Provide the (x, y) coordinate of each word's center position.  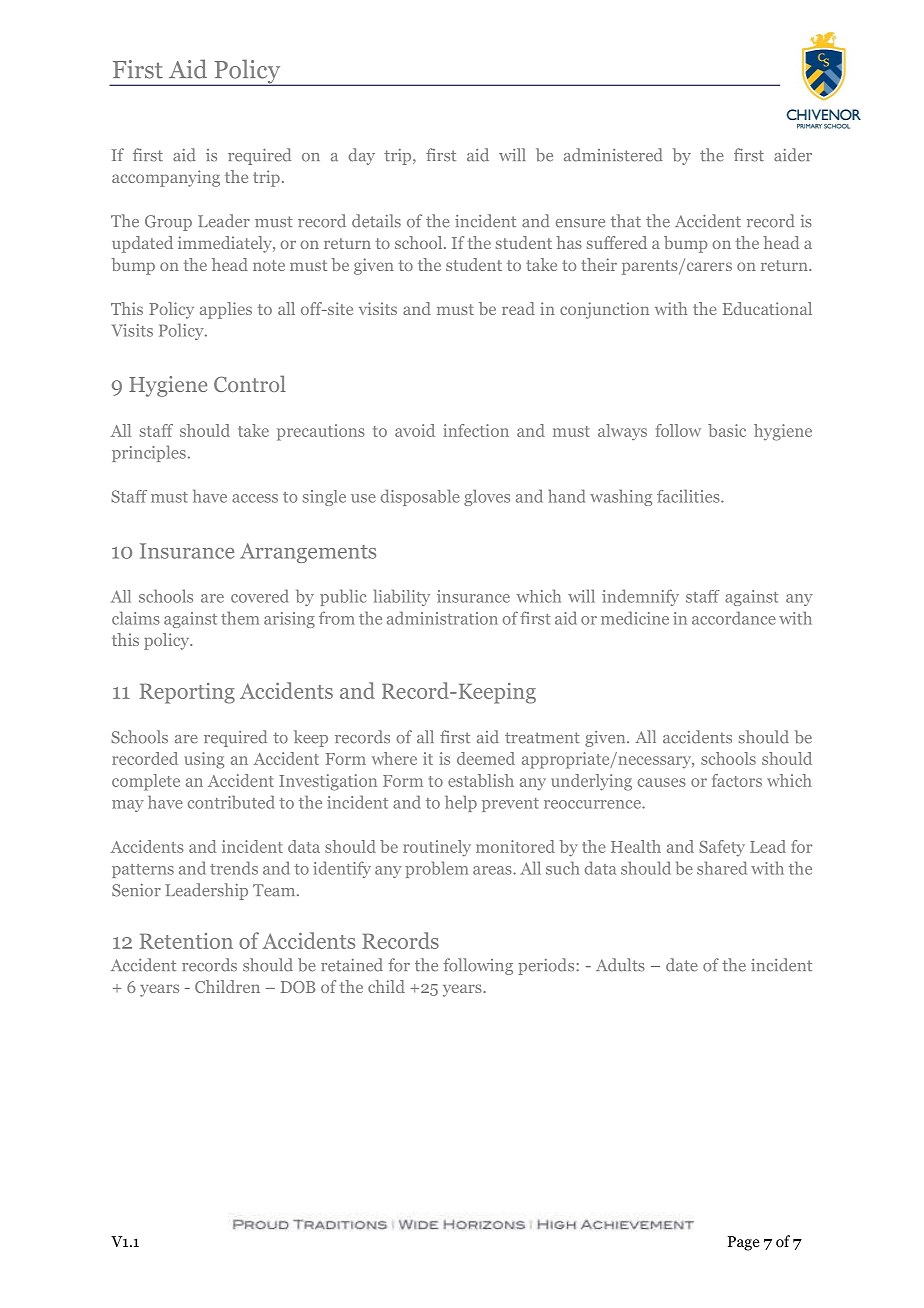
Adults (620, 965)
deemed (486, 758)
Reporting (187, 693)
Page (744, 1243)
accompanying (166, 178)
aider (793, 155)
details (376, 221)
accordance (734, 618)
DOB (298, 987)
